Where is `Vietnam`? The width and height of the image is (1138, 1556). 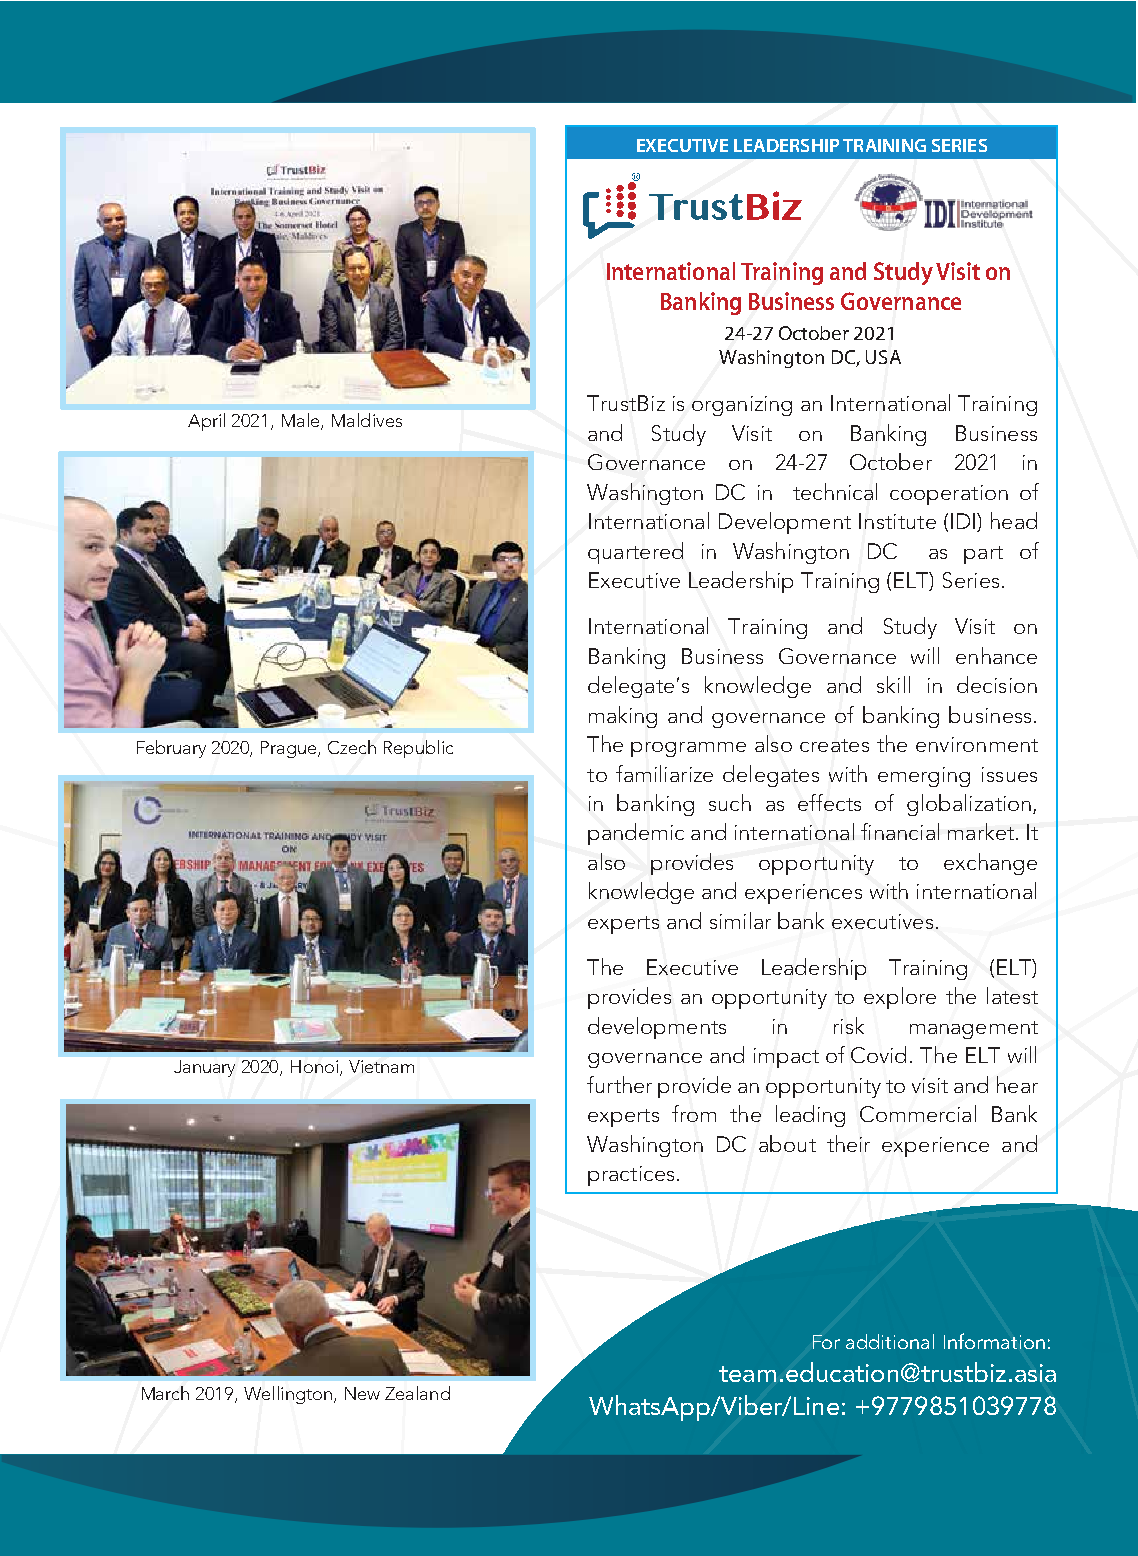
Vietnam is located at coordinates (381, 1066).
